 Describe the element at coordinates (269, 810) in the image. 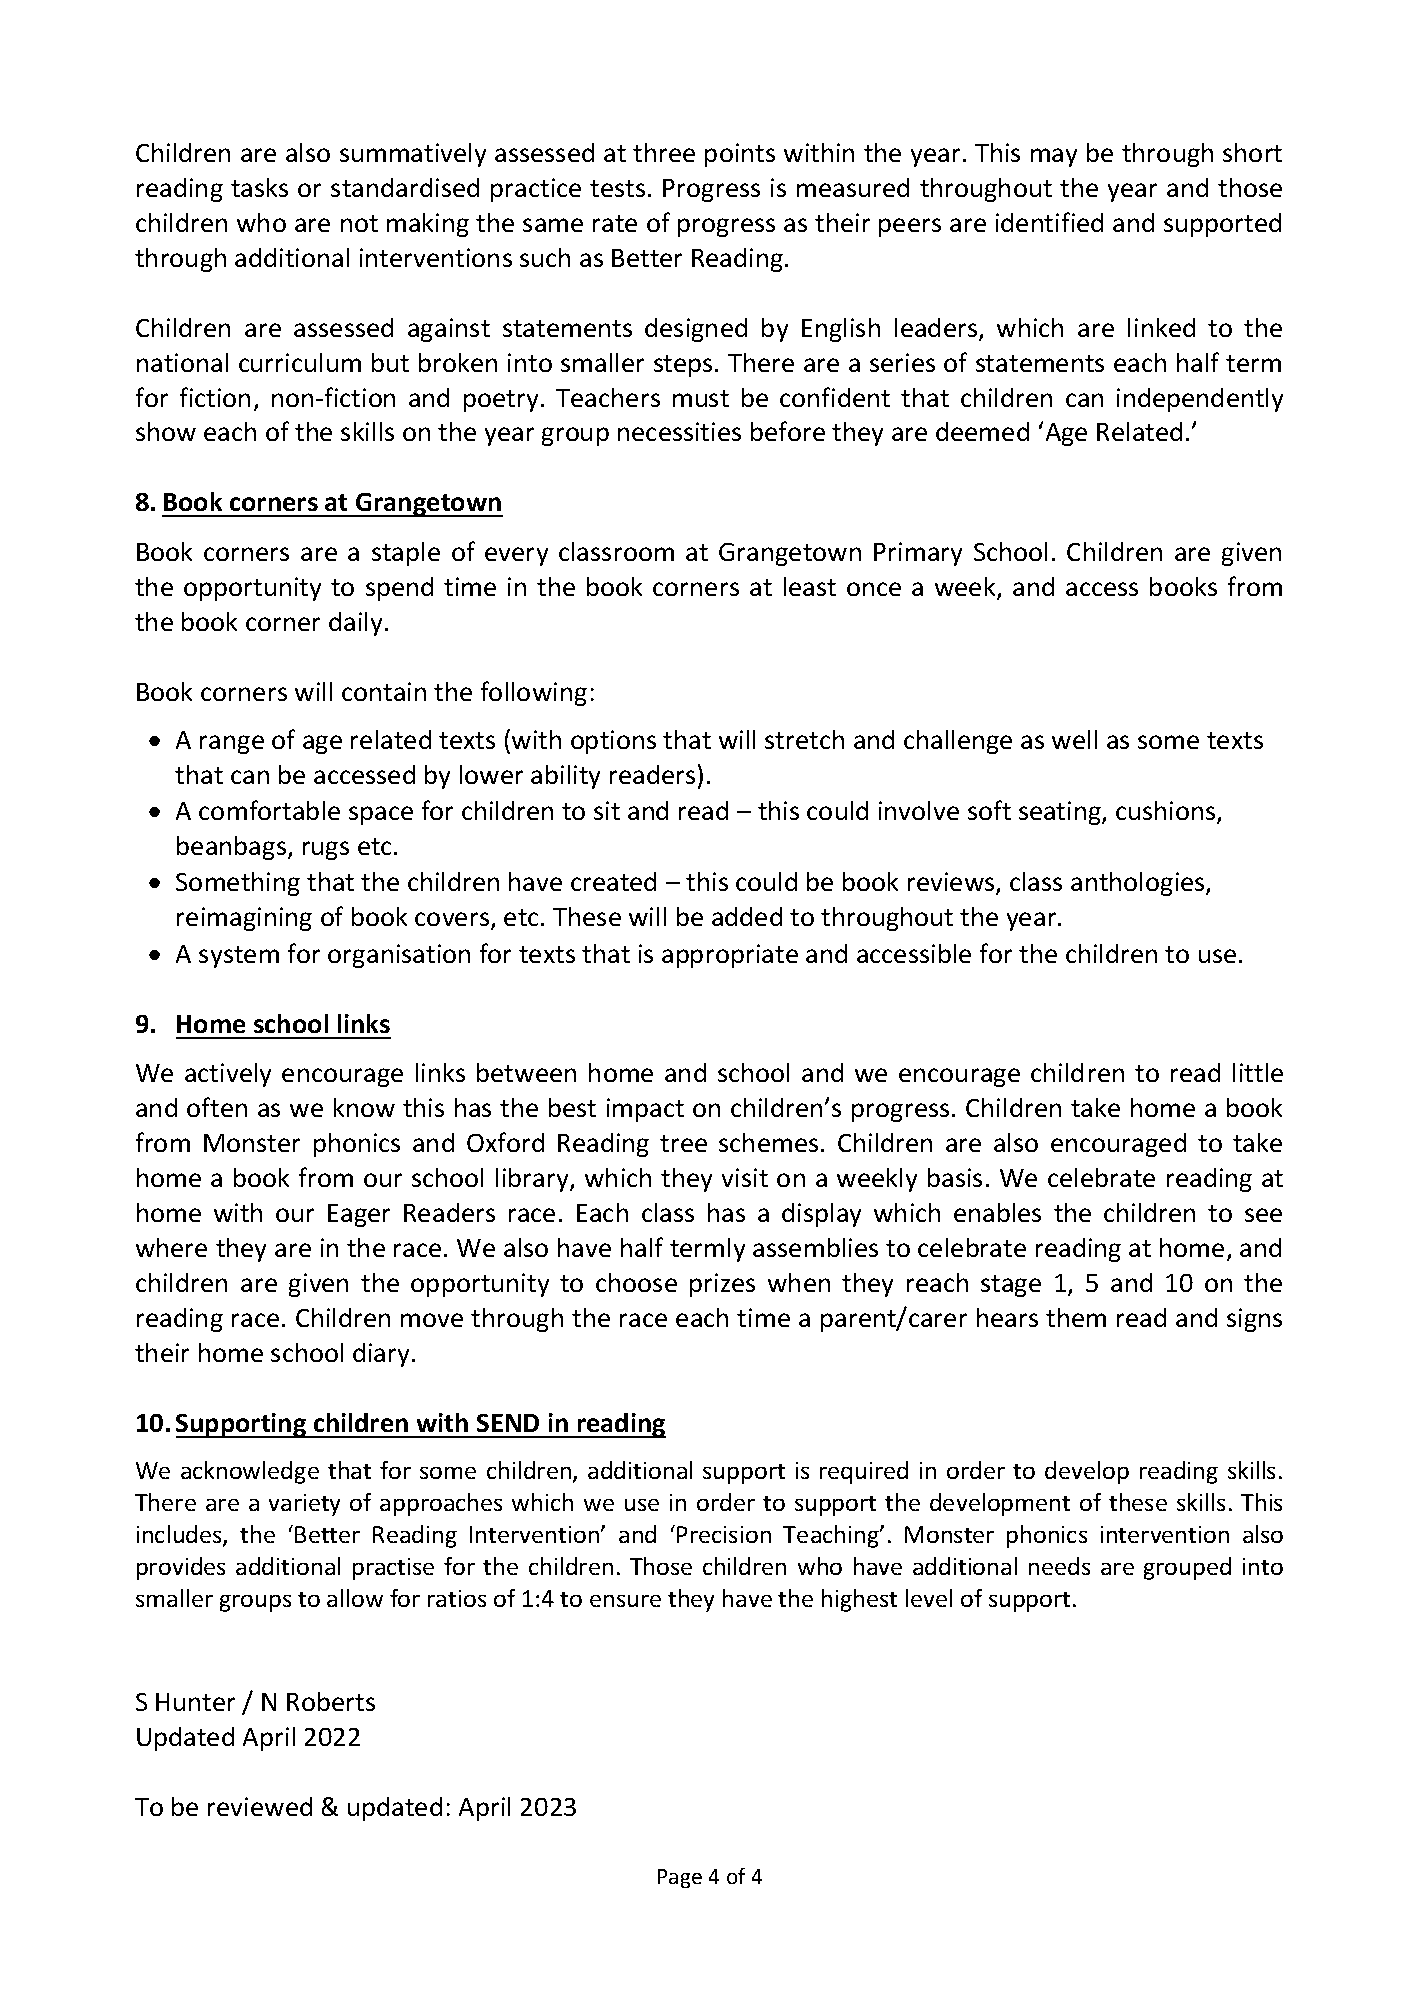

I see `comfortable` at that location.
